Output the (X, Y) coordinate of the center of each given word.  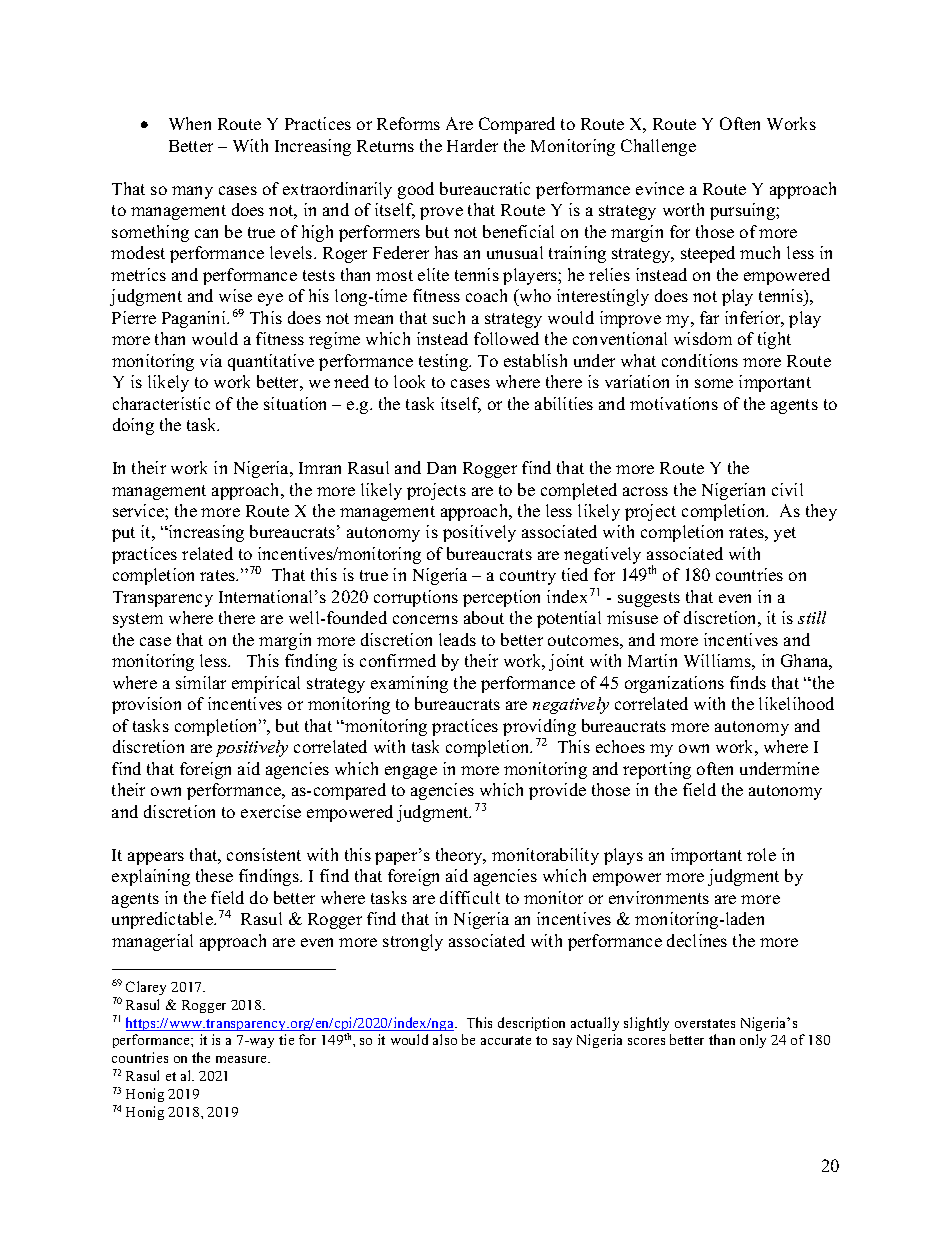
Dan (441, 468)
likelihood (796, 703)
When (190, 123)
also (445, 1039)
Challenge (658, 147)
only (753, 1041)
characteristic (161, 403)
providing (539, 729)
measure (242, 1059)
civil (787, 489)
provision (146, 705)
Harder (472, 145)
